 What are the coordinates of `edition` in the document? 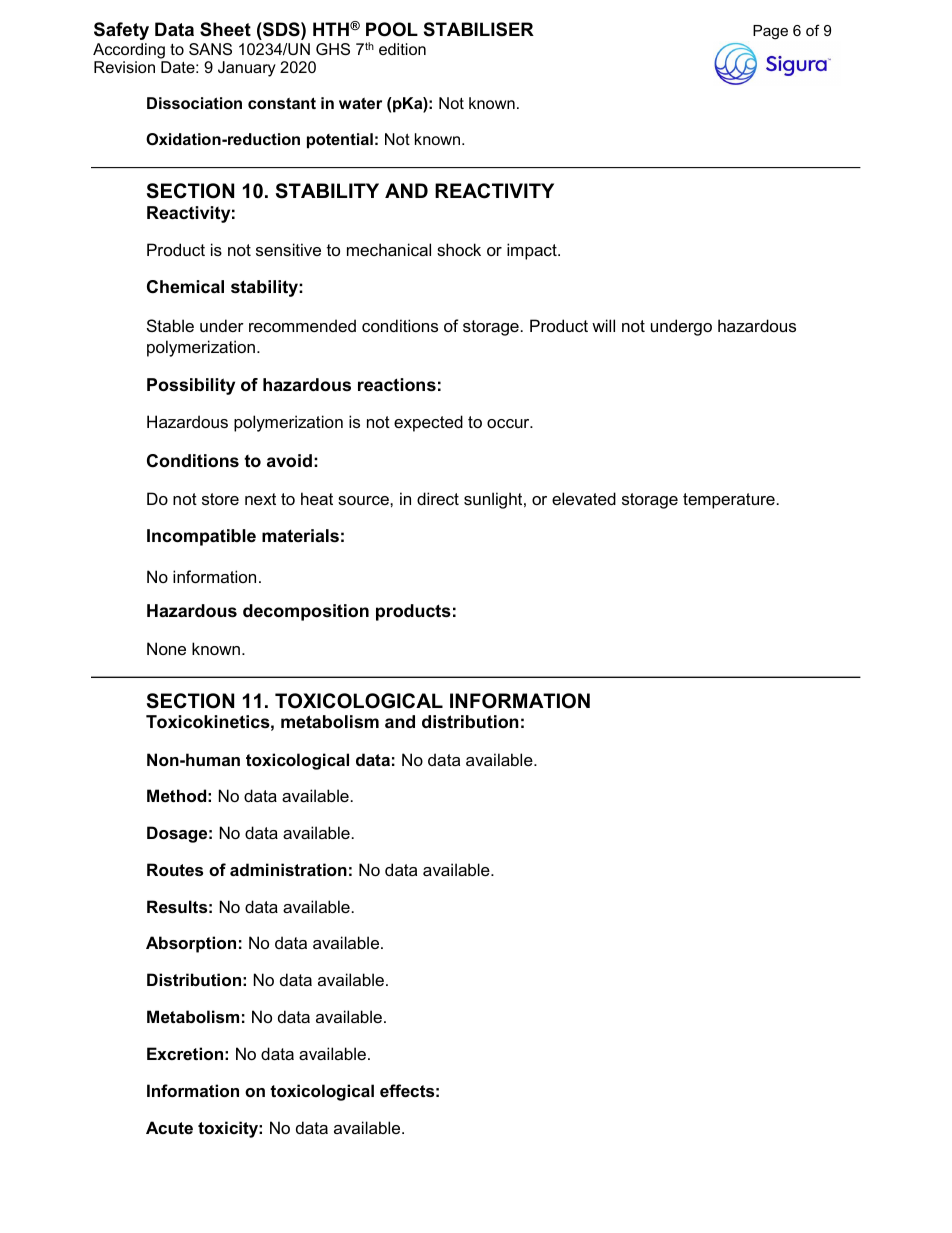 It's located at (402, 49).
